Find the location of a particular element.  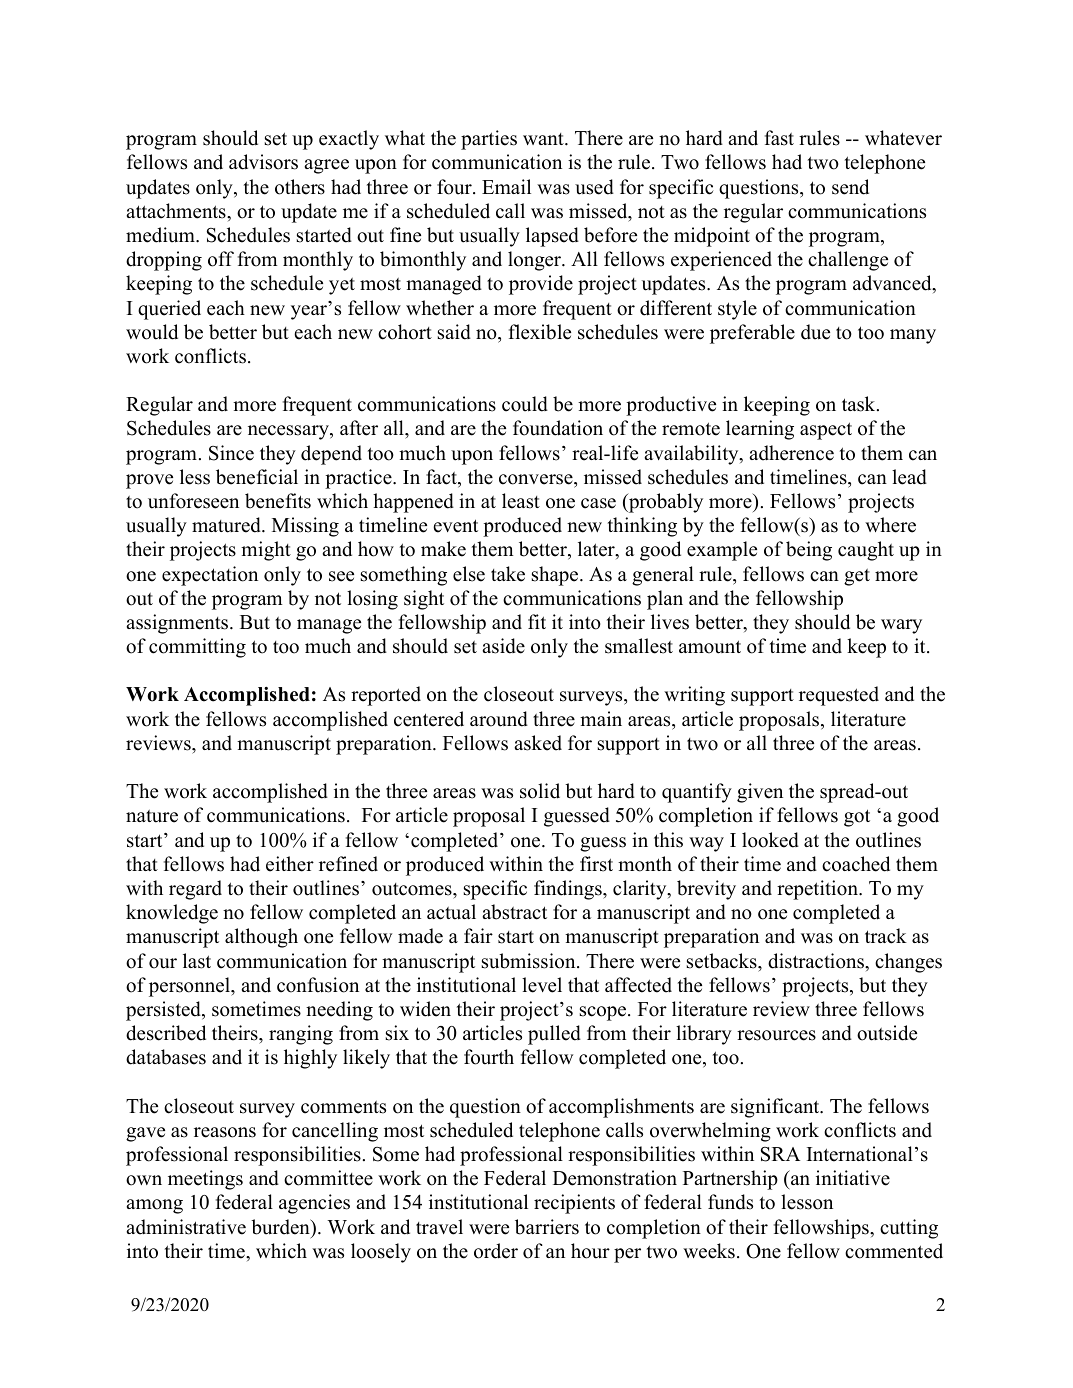

Email is located at coordinates (506, 186).
